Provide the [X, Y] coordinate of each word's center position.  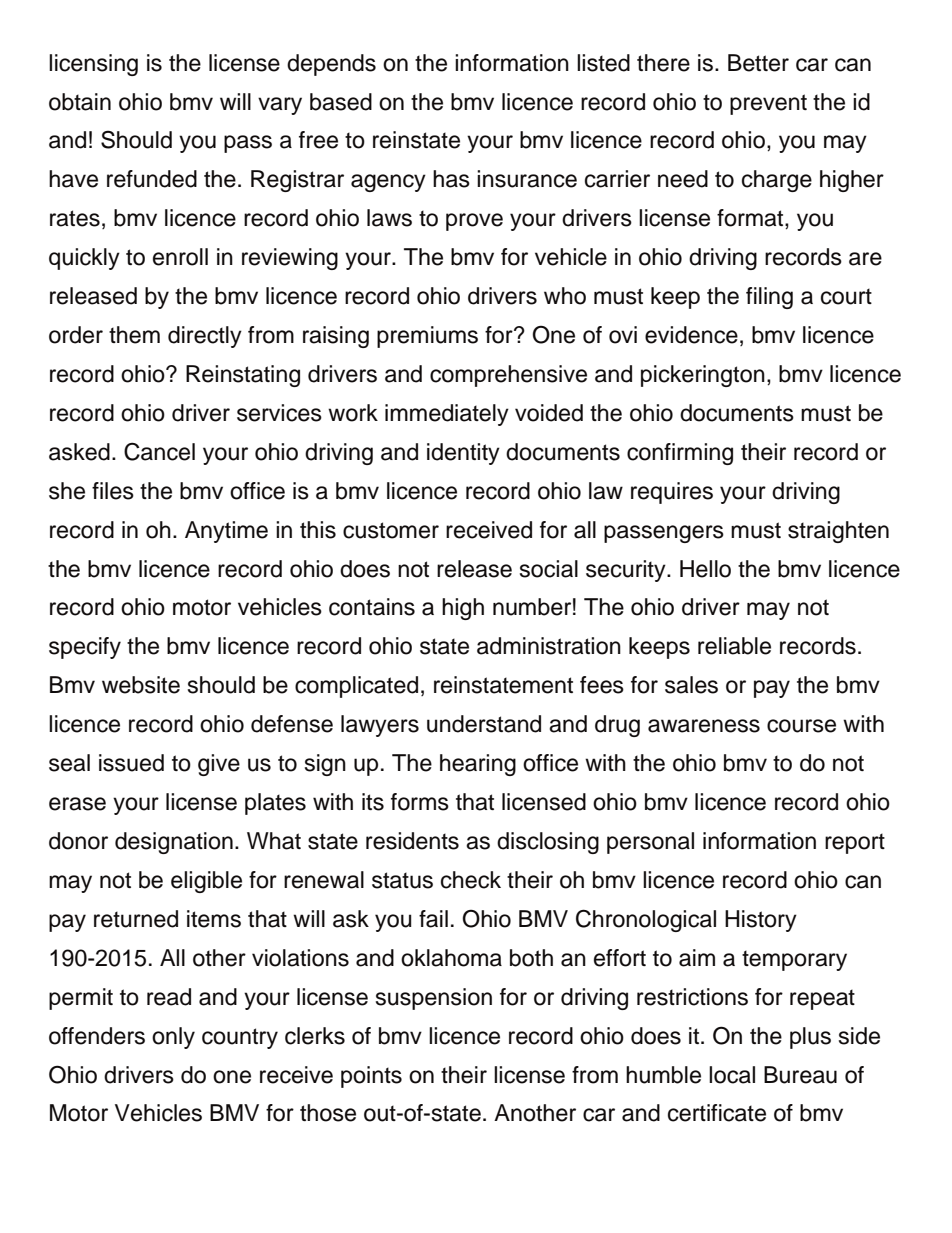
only [173, 1038]
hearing [478, 765]
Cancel [159, 451]
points [371, 1077]
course [801, 726]
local [732, 1075]
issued [131, 763]
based [341, 102]
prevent [768, 104]
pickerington [703, 376]
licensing [93, 65]
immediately [447, 415]
